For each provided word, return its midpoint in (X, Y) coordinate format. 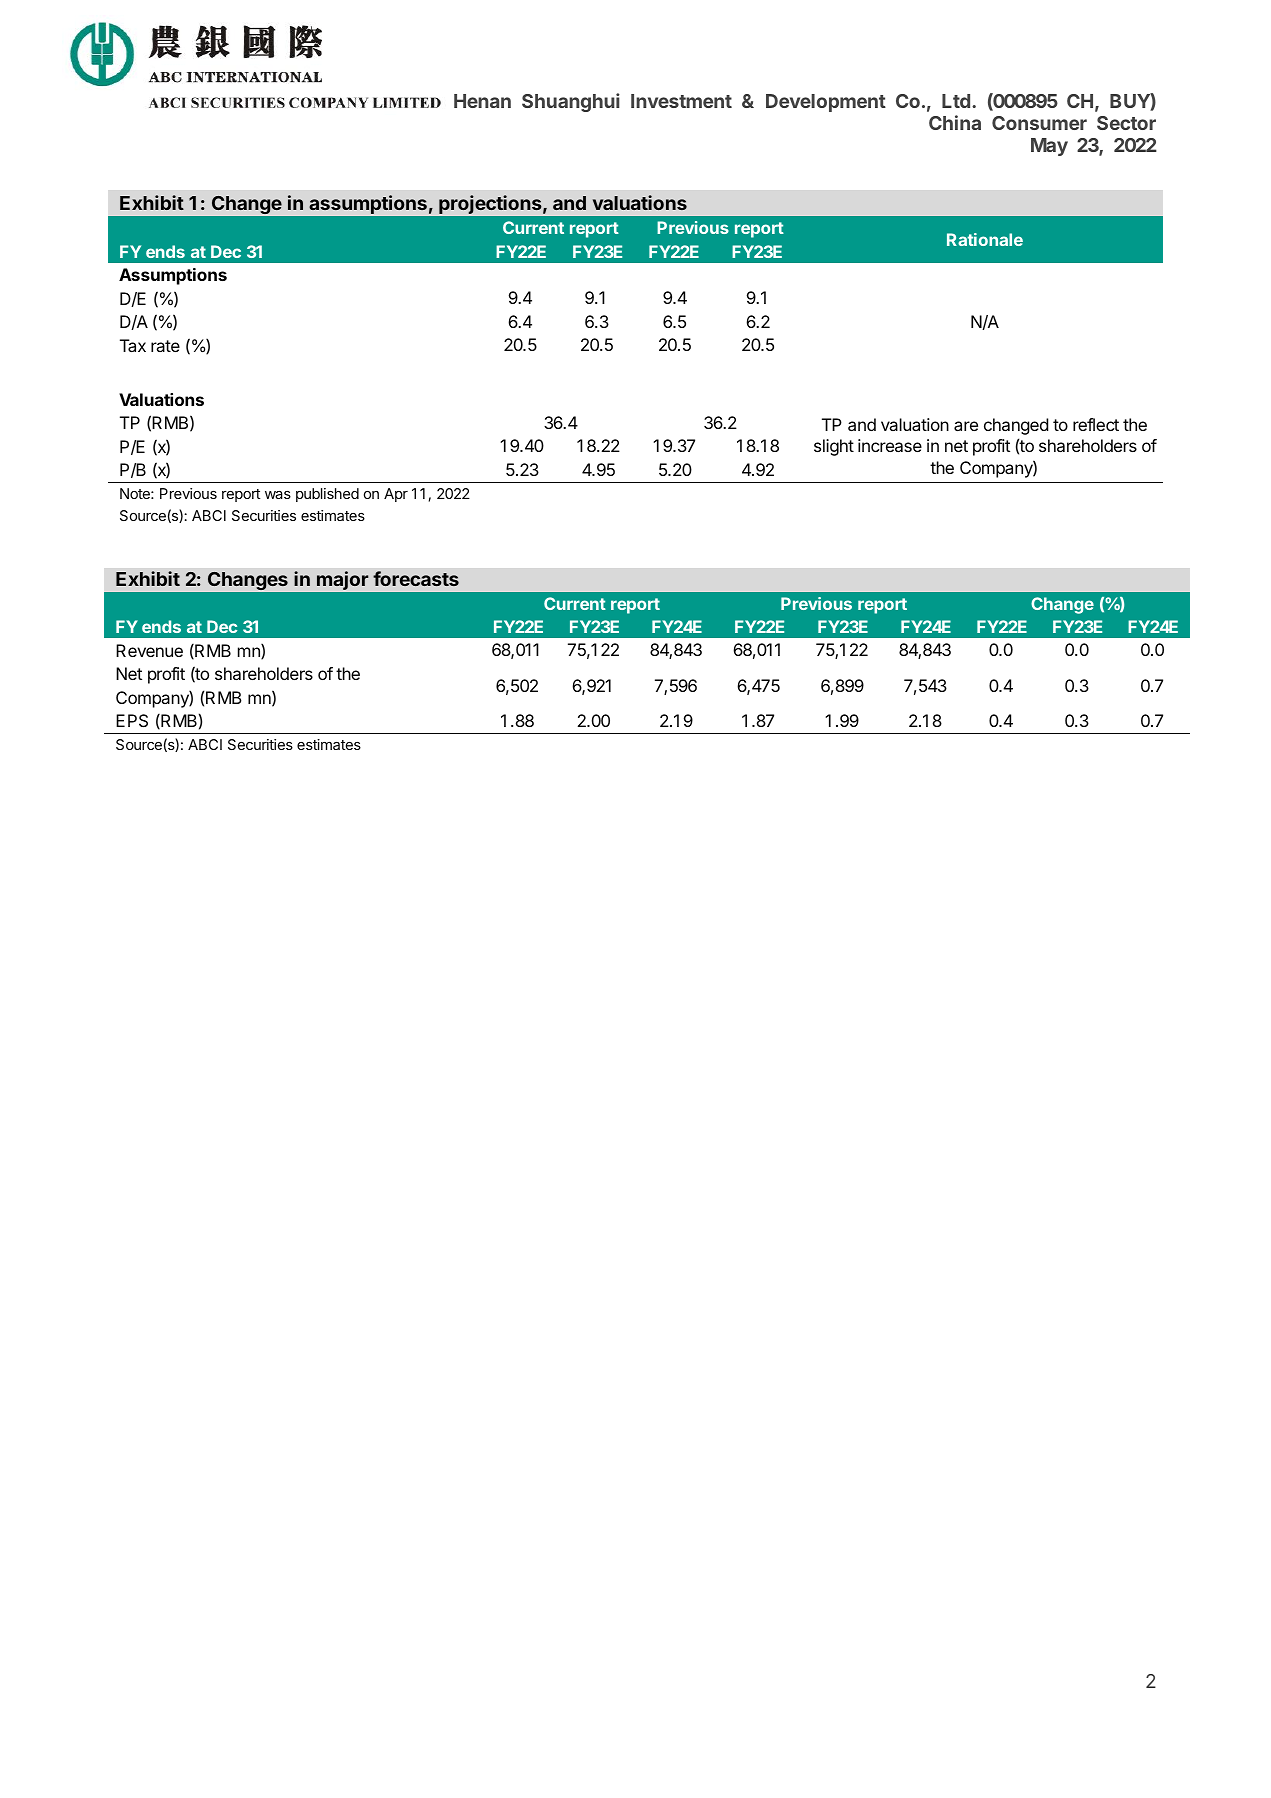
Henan (482, 101)
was (278, 495)
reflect (1096, 424)
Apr (396, 495)
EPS (132, 720)
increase (890, 445)
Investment (681, 101)
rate (165, 346)
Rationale (985, 239)
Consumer (1039, 123)
